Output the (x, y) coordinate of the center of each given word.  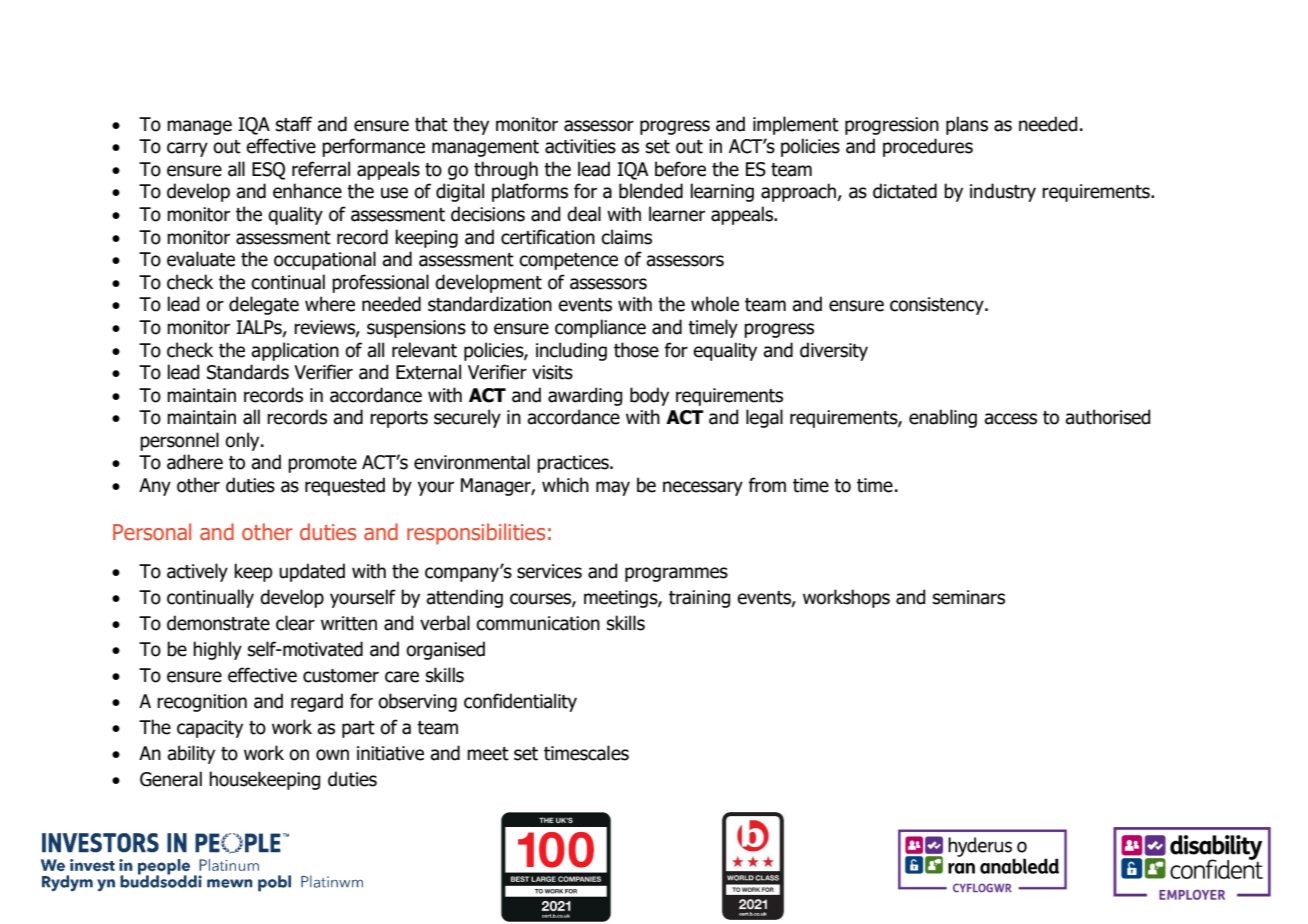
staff (294, 124)
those (636, 350)
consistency (938, 306)
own (332, 755)
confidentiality (520, 702)
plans (967, 125)
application (295, 351)
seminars (969, 597)
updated (312, 572)
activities (580, 146)
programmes (676, 574)
